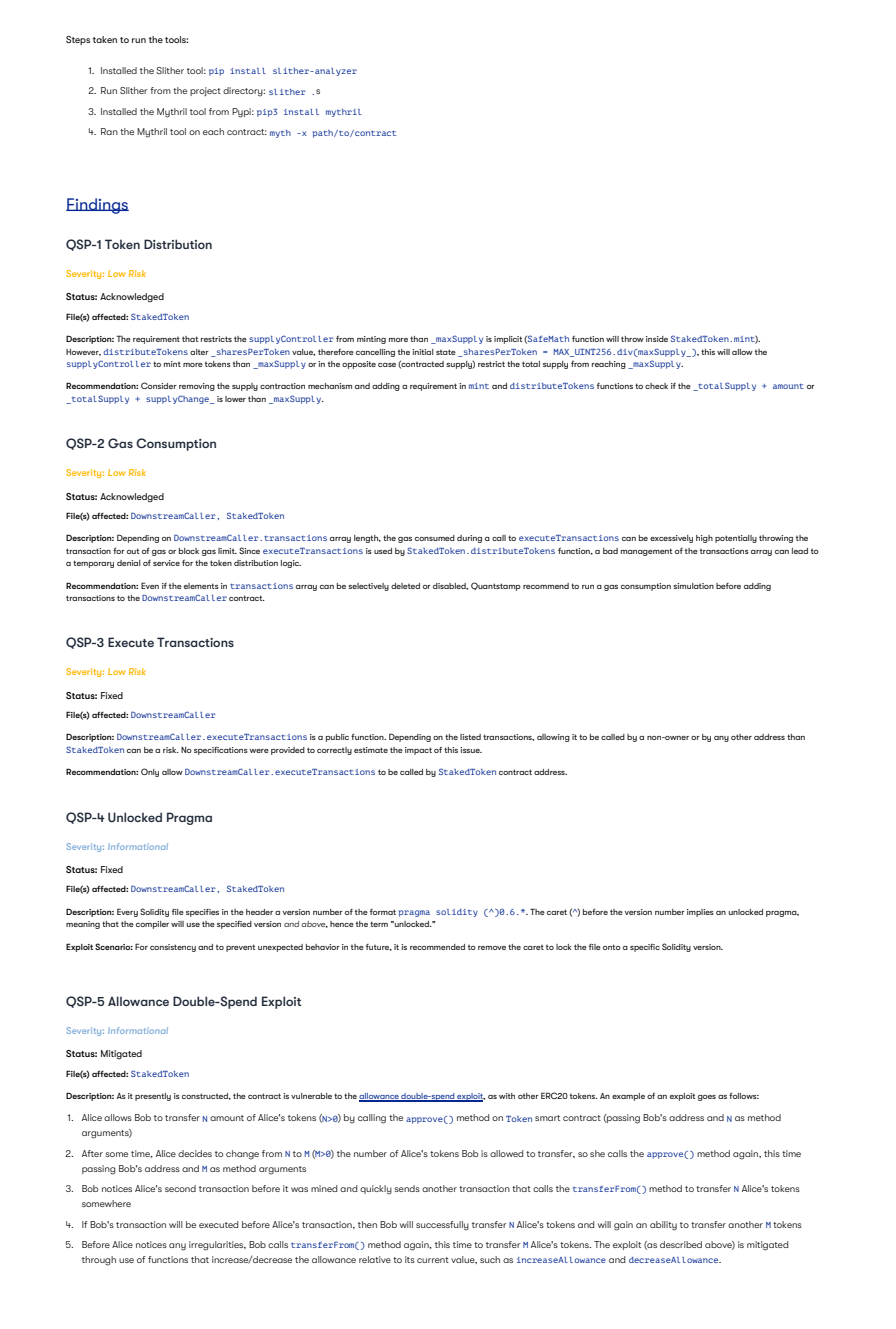 Image resolution: width=896 pixels, height=1329 pixels. Describe the element at coordinates (657, 339) in the document. I see `inside` at that location.
